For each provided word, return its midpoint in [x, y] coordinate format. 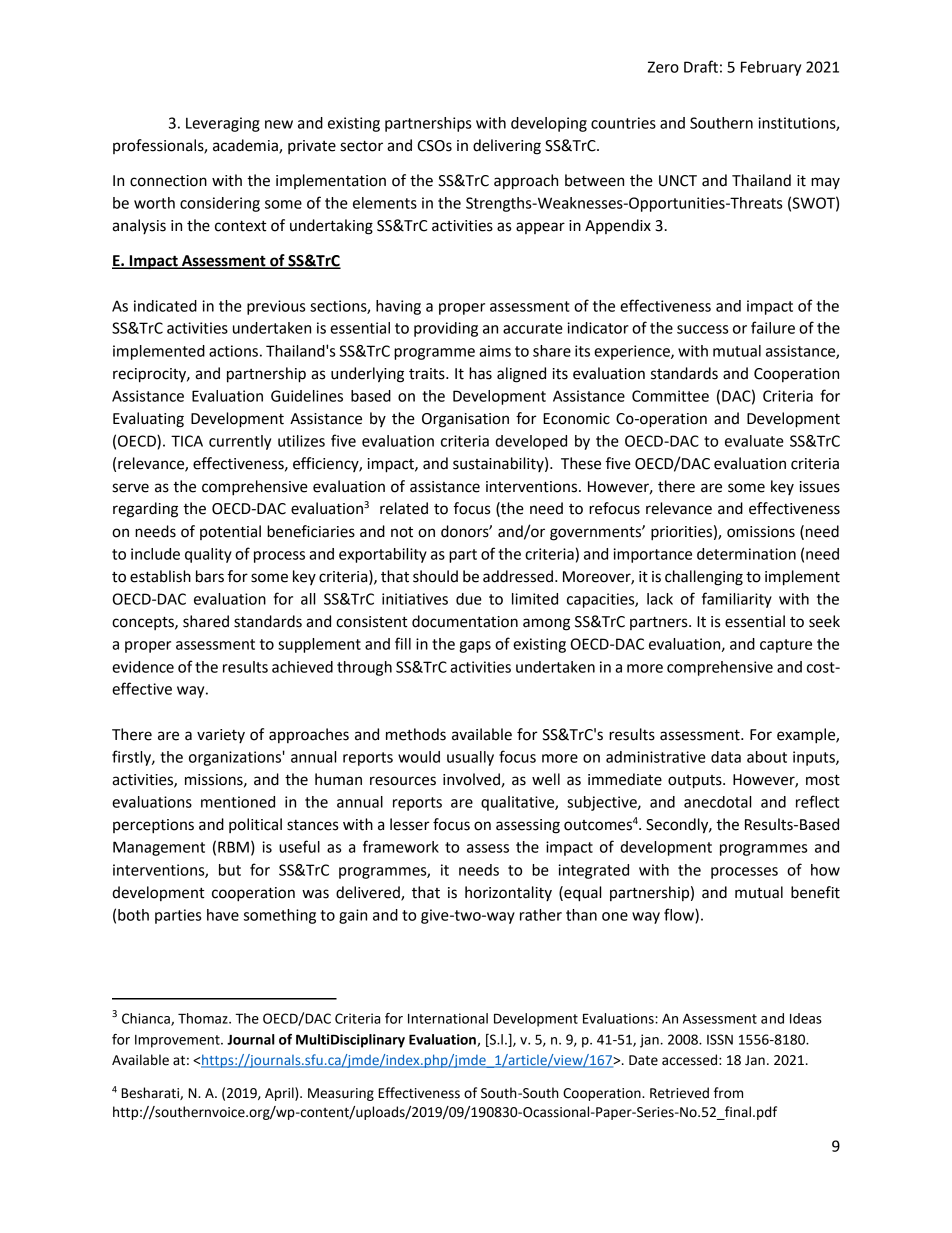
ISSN [720, 1039]
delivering [507, 147]
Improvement [178, 1041]
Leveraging [223, 124]
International [448, 1018]
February [771, 68]
